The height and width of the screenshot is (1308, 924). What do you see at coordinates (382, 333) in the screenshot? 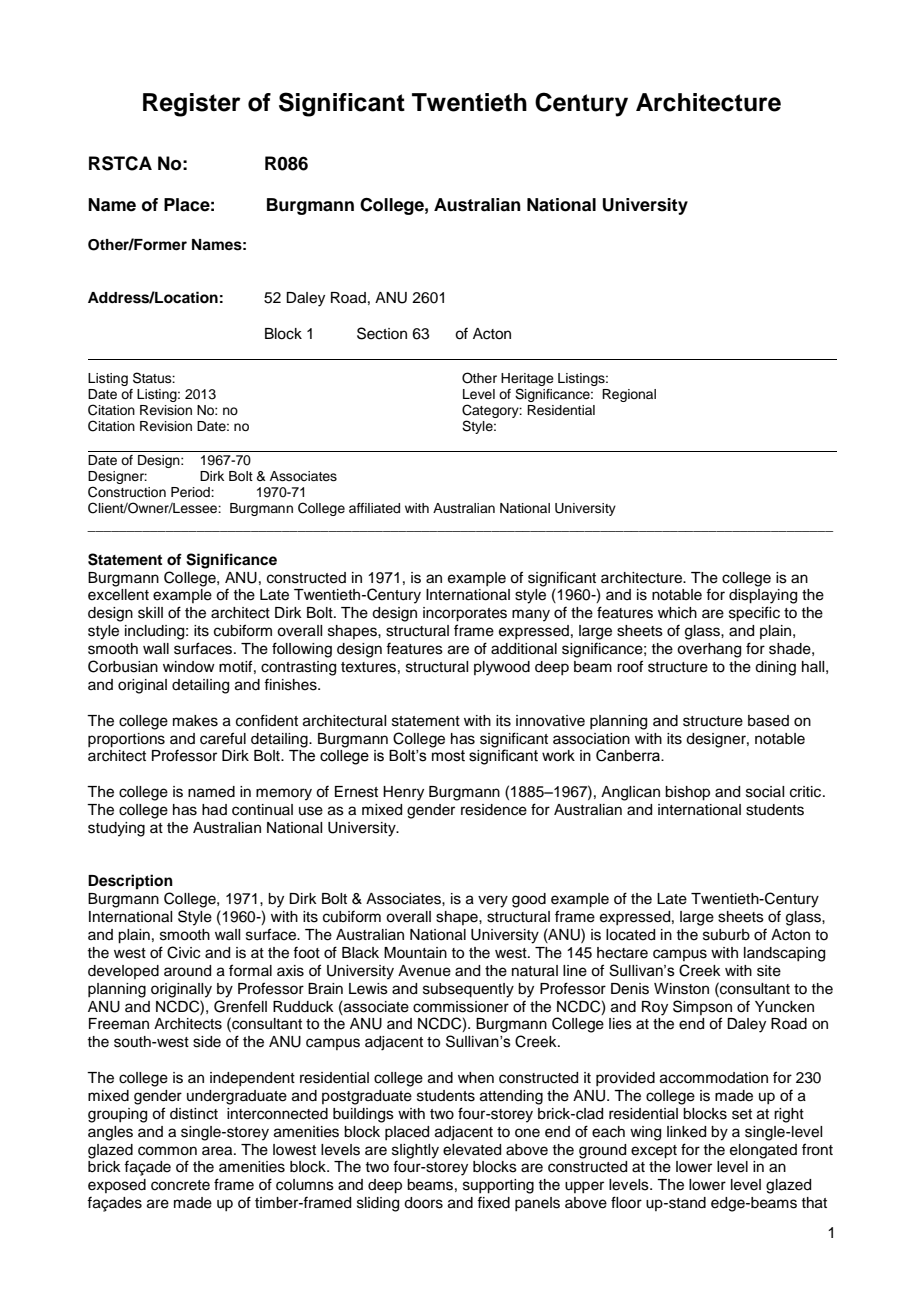
I see `Section` at bounding box center [382, 333].
